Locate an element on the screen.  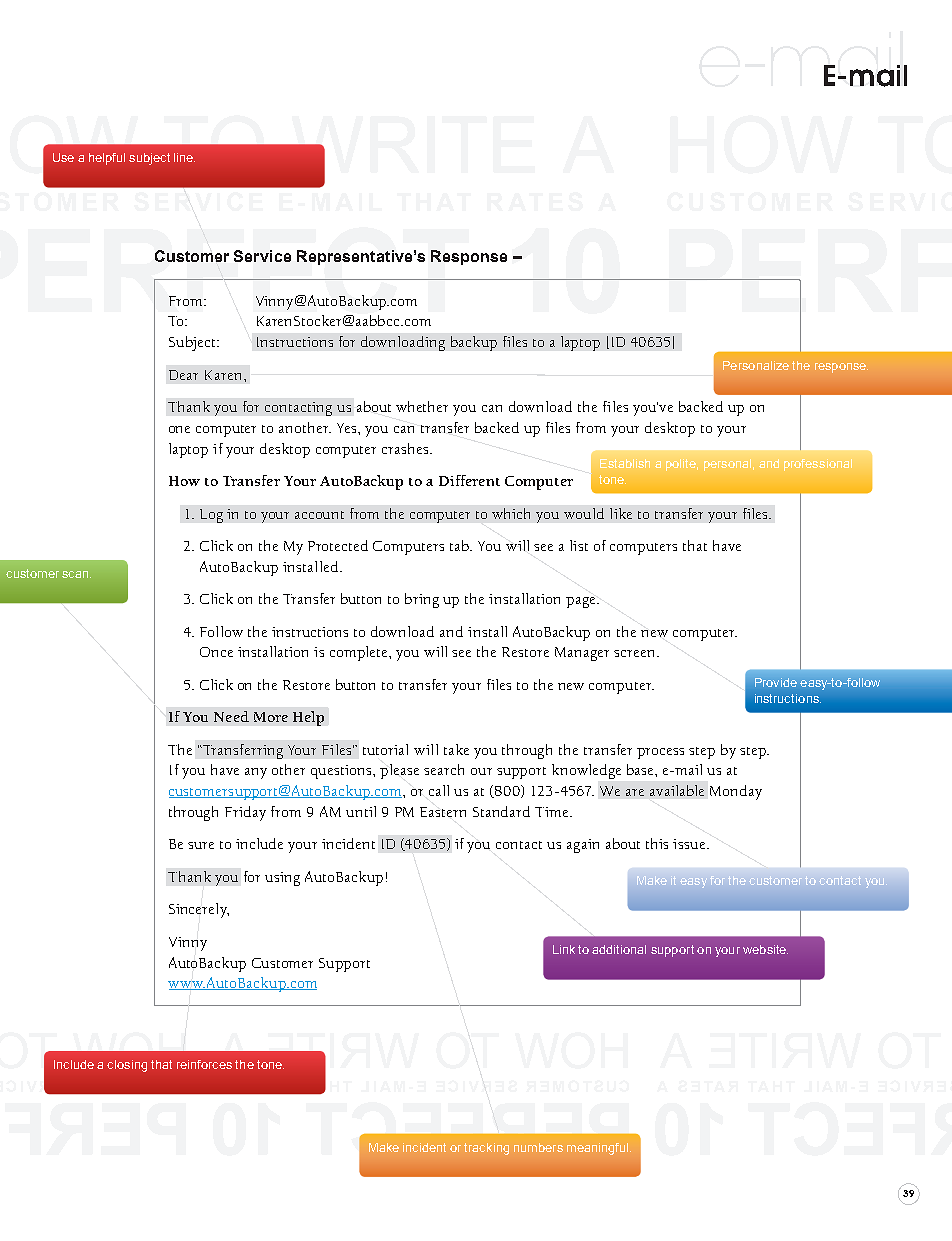
Once is located at coordinates (216, 652).
